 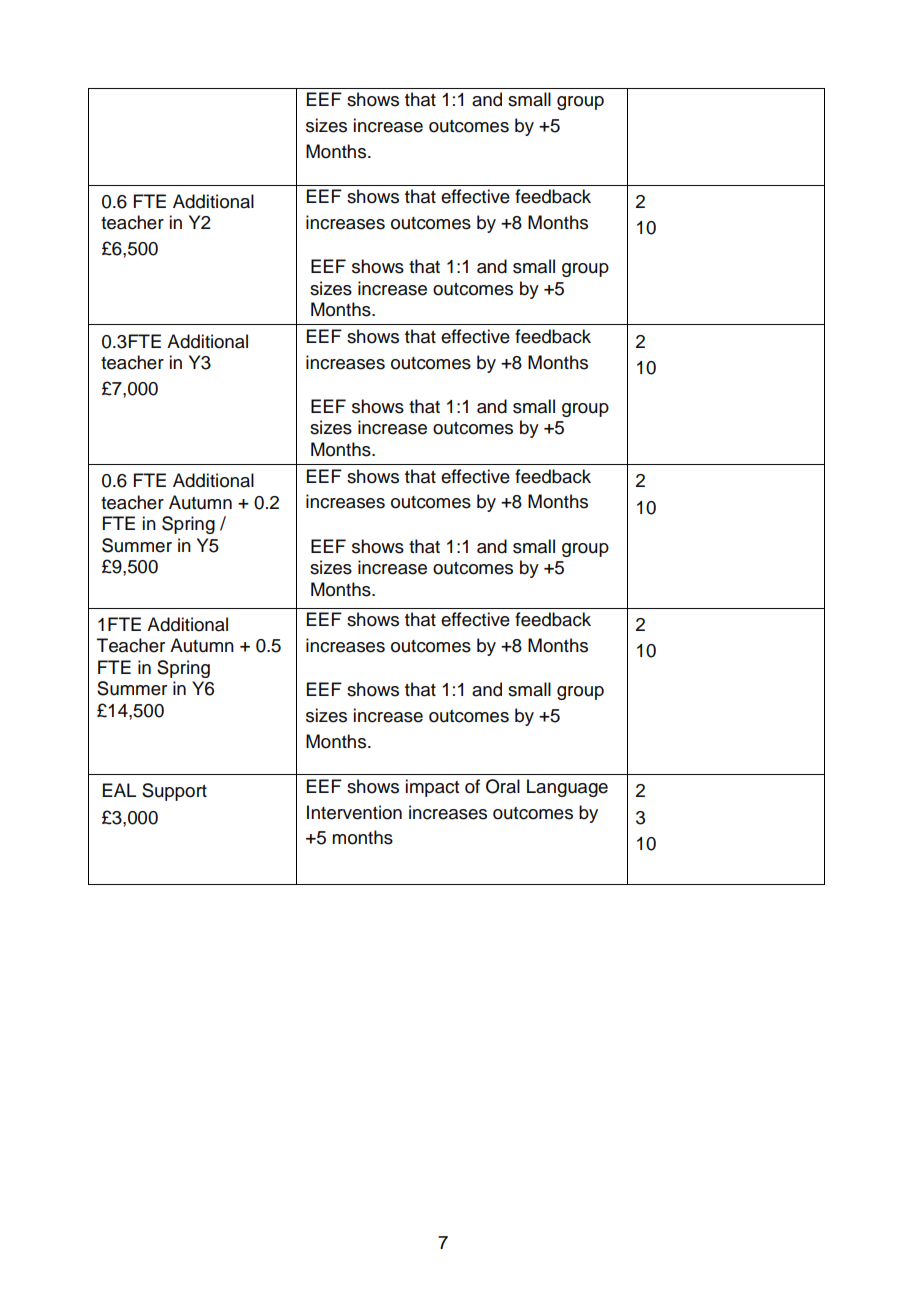 What do you see at coordinates (119, 790) in the screenshot?
I see `EAL` at bounding box center [119, 790].
